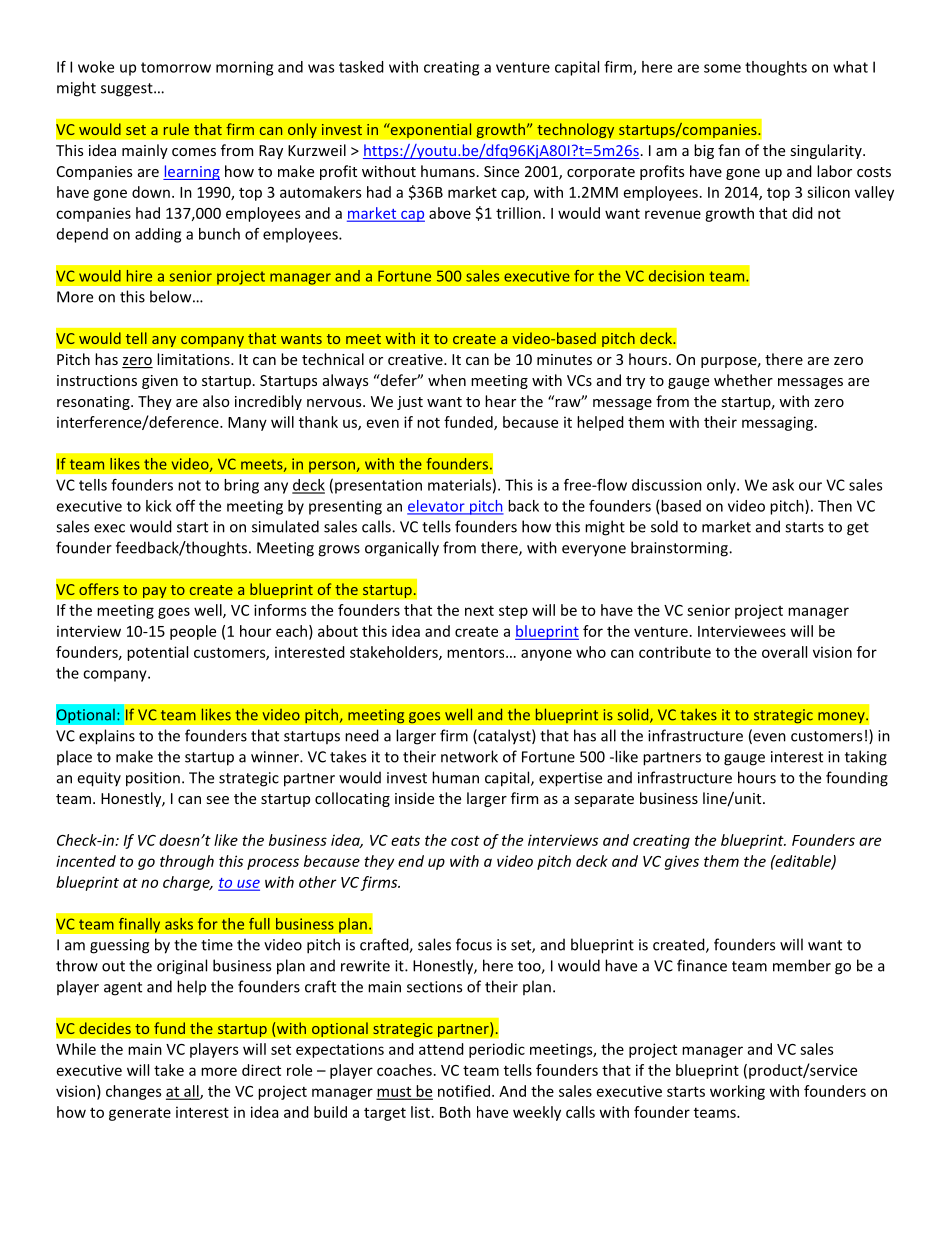 The image size is (952, 1233). I want to click on suggest, so click(128, 90).
